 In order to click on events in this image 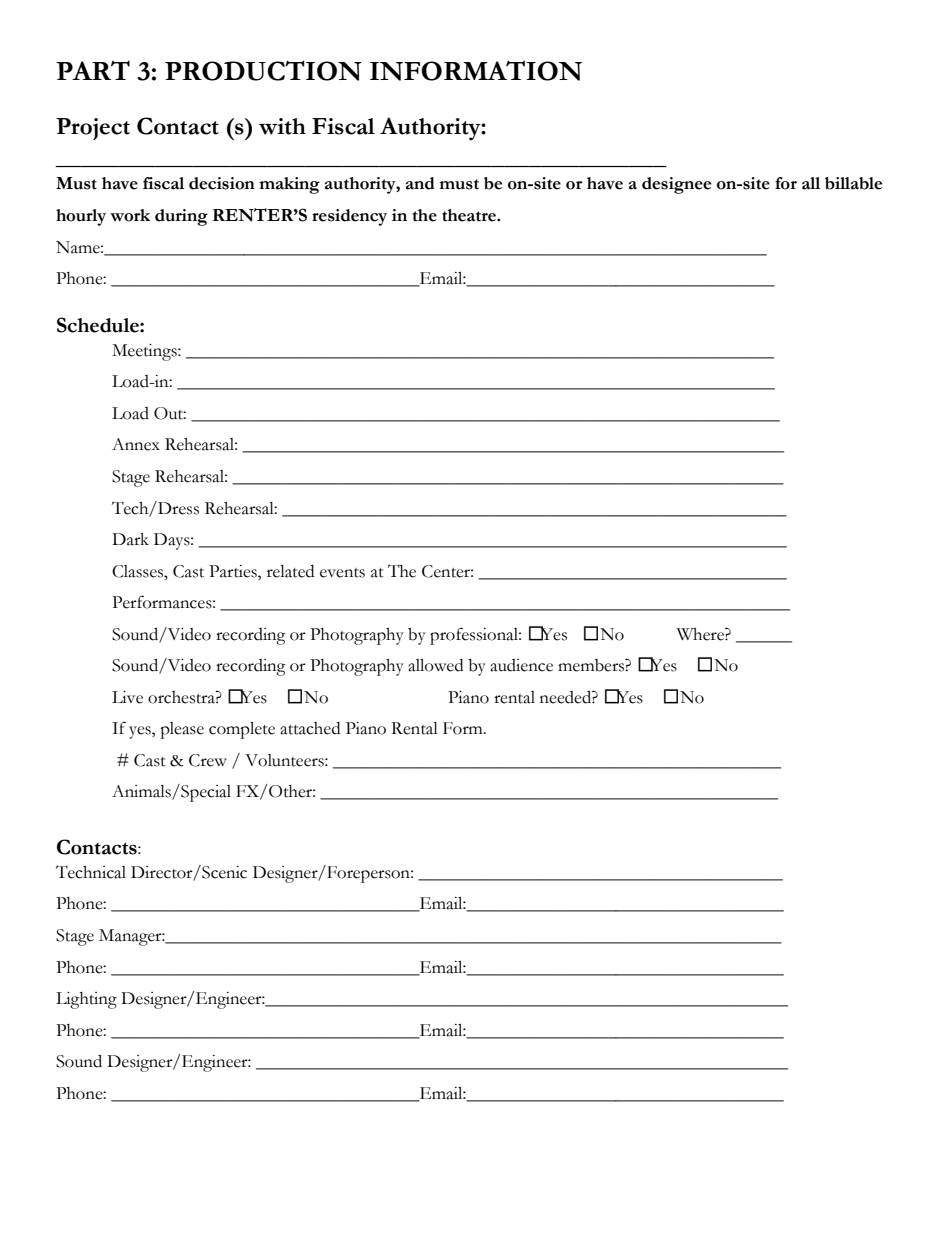, I will do `click(342, 573)`.
